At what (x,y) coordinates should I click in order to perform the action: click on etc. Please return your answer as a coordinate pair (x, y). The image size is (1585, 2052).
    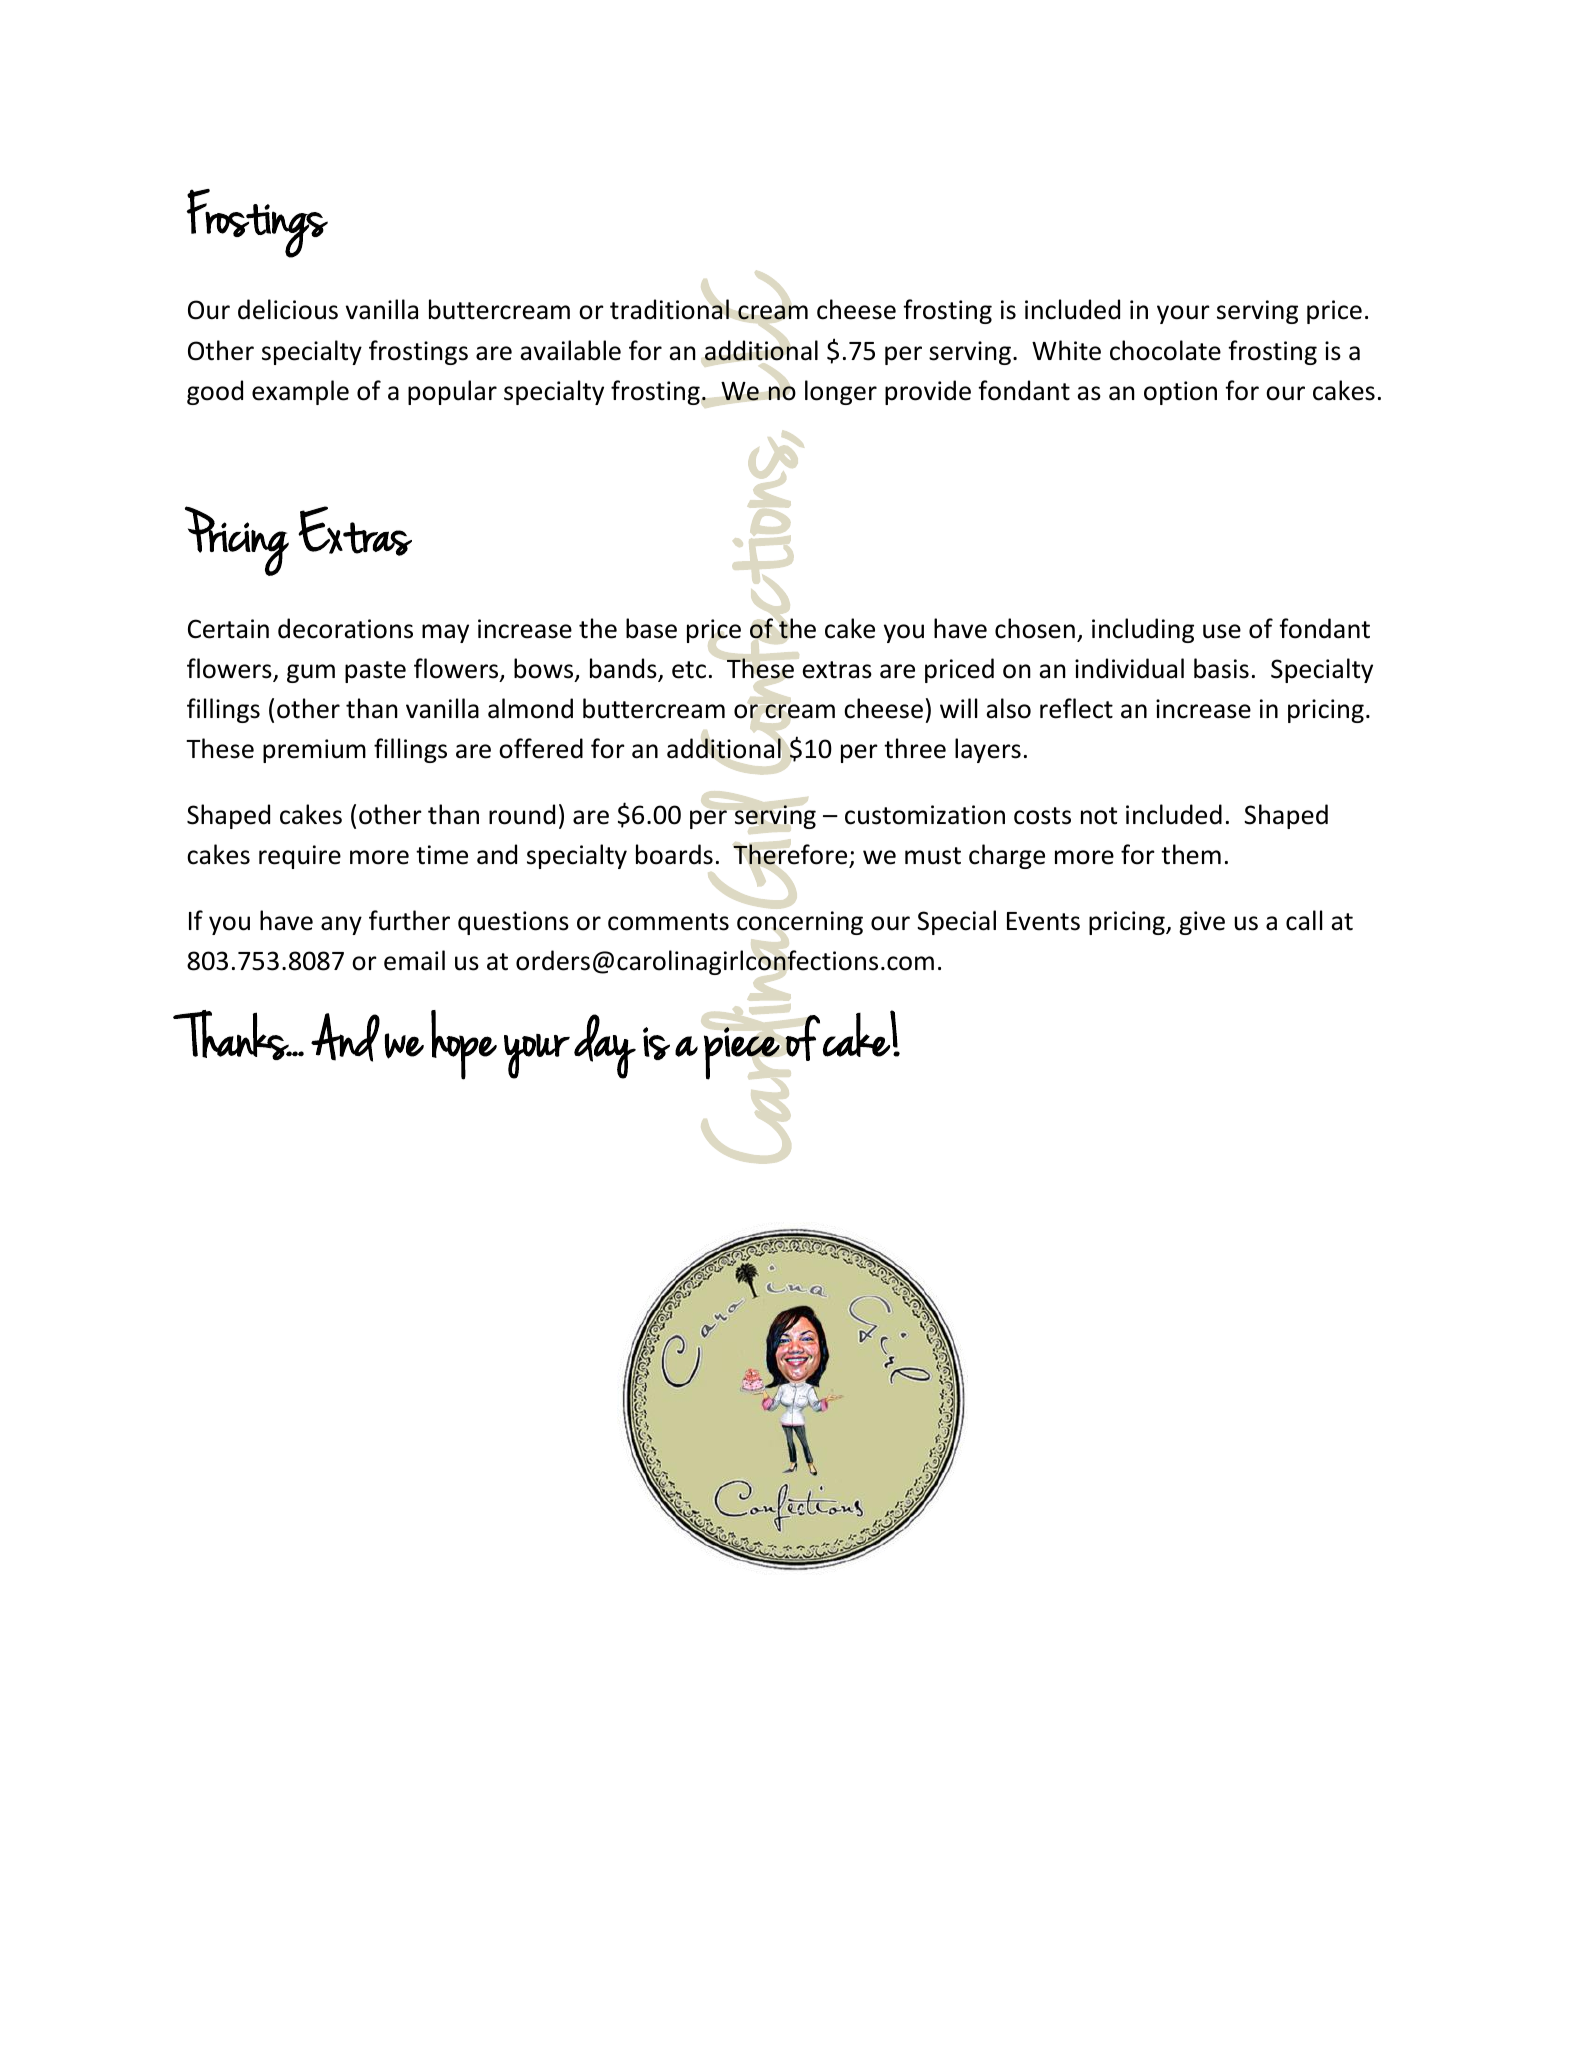
    Looking at the image, I should click on (689, 670).
